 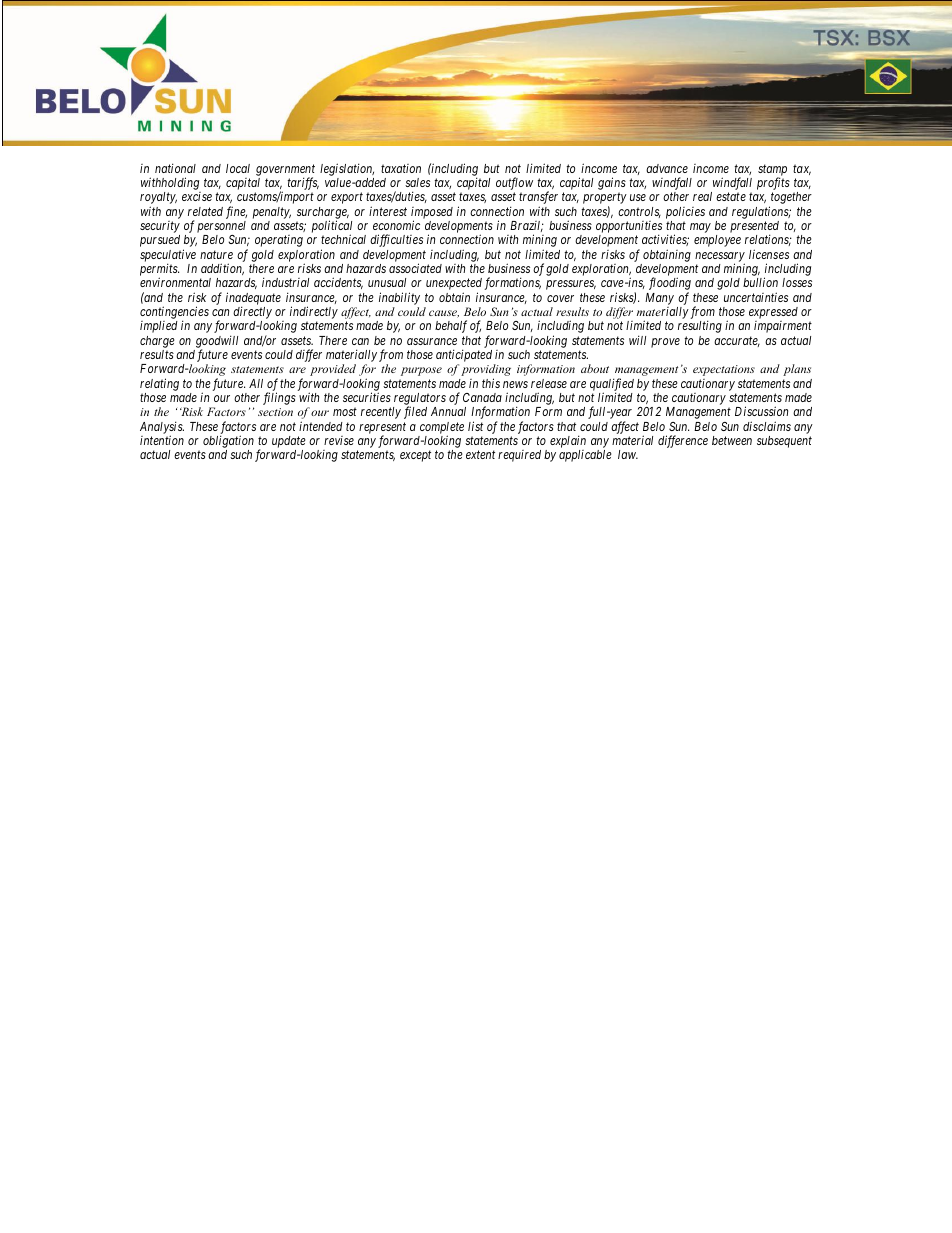 I want to click on necessary, so click(x=720, y=258).
